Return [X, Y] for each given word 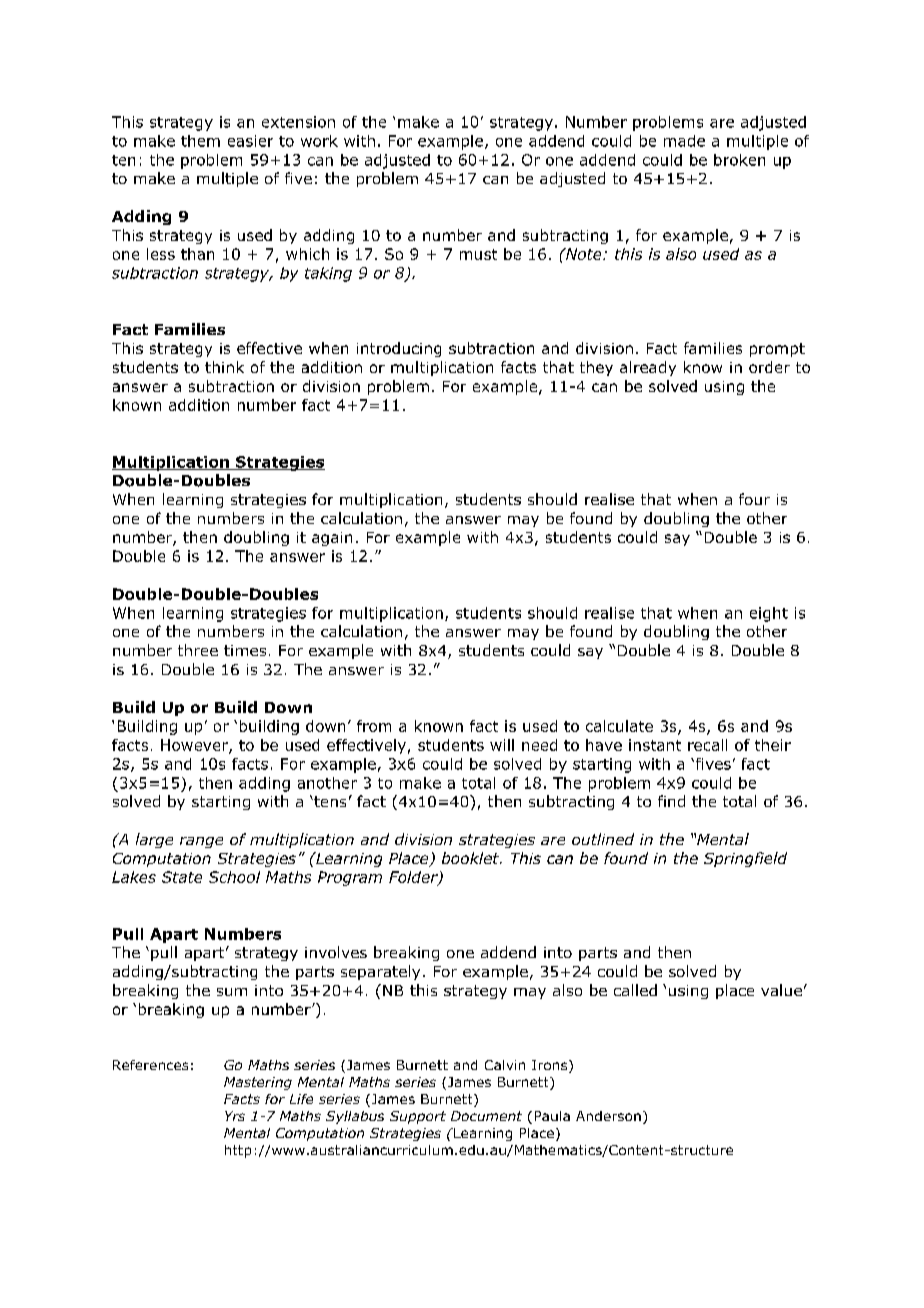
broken [739, 160]
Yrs [235, 1116]
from [374, 726]
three [198, 650]
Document [486, 1116]
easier [250, 141]
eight [769, 614]
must [478, 254]
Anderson [608, 1116]
